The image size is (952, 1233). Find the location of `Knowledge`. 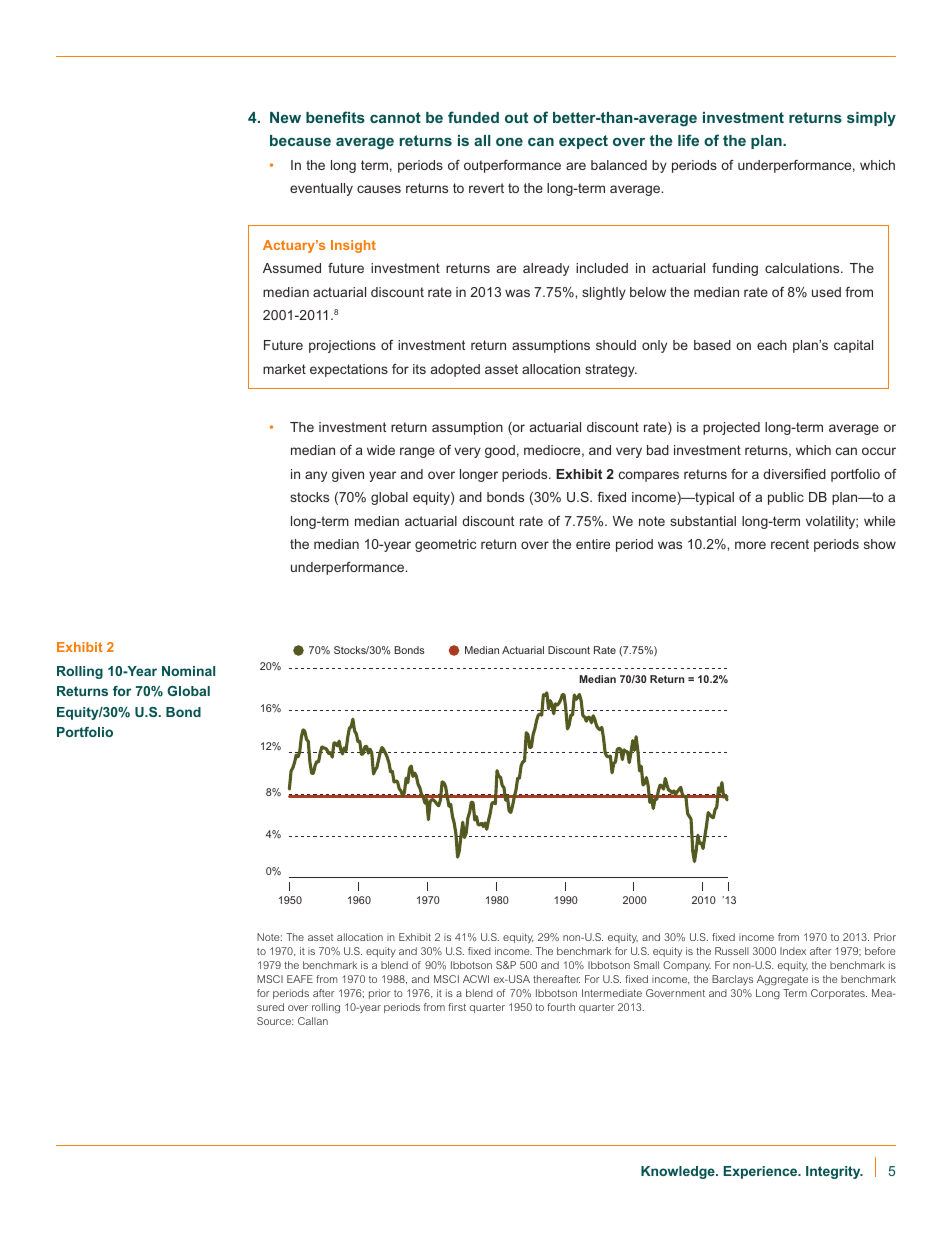

Knowledge is located at coordinates (679, 1172).
